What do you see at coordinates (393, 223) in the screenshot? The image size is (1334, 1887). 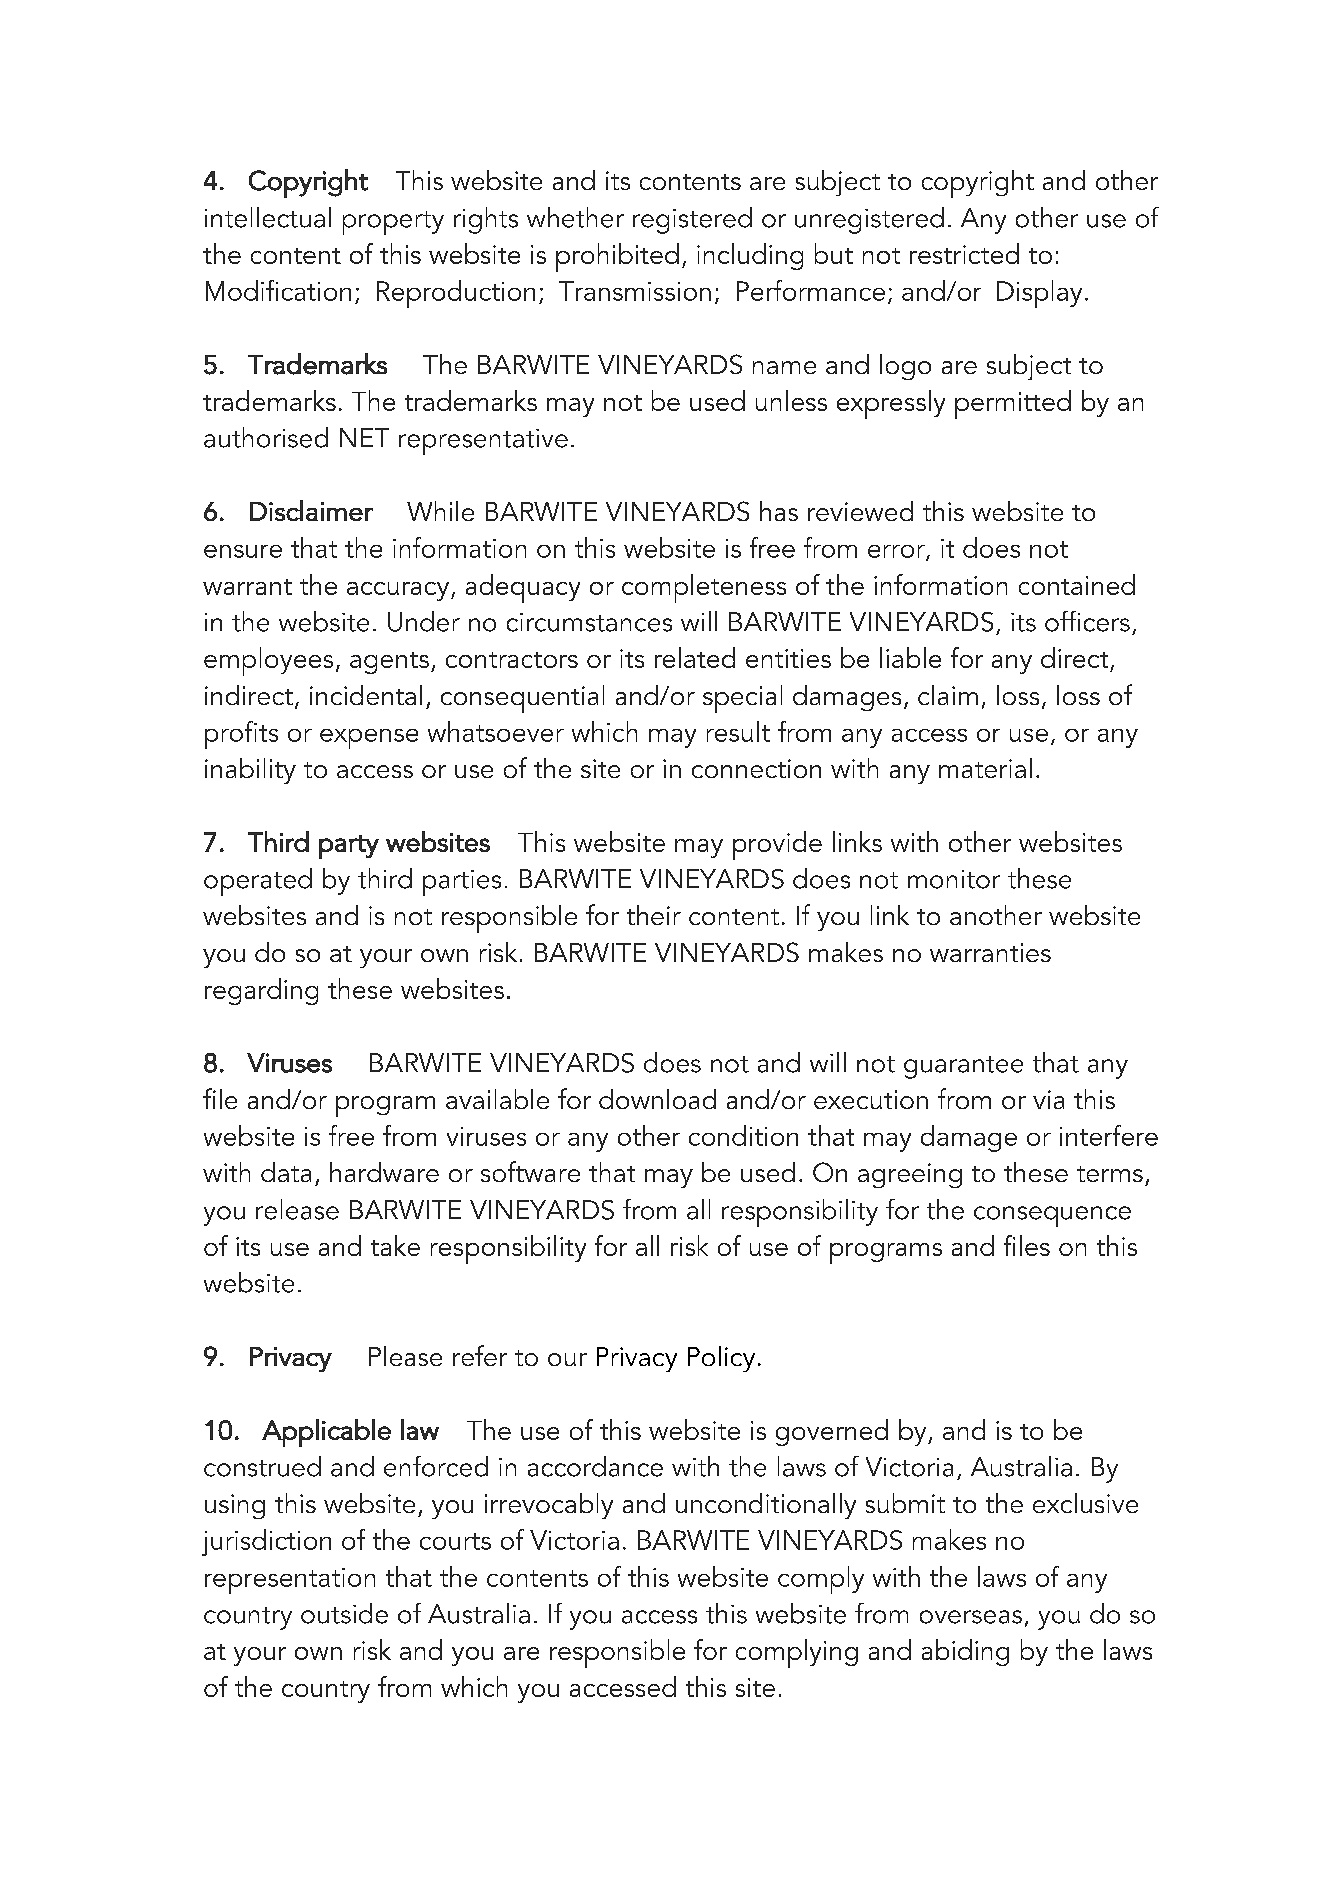 I see `property` at bounding box center [393, 223].
